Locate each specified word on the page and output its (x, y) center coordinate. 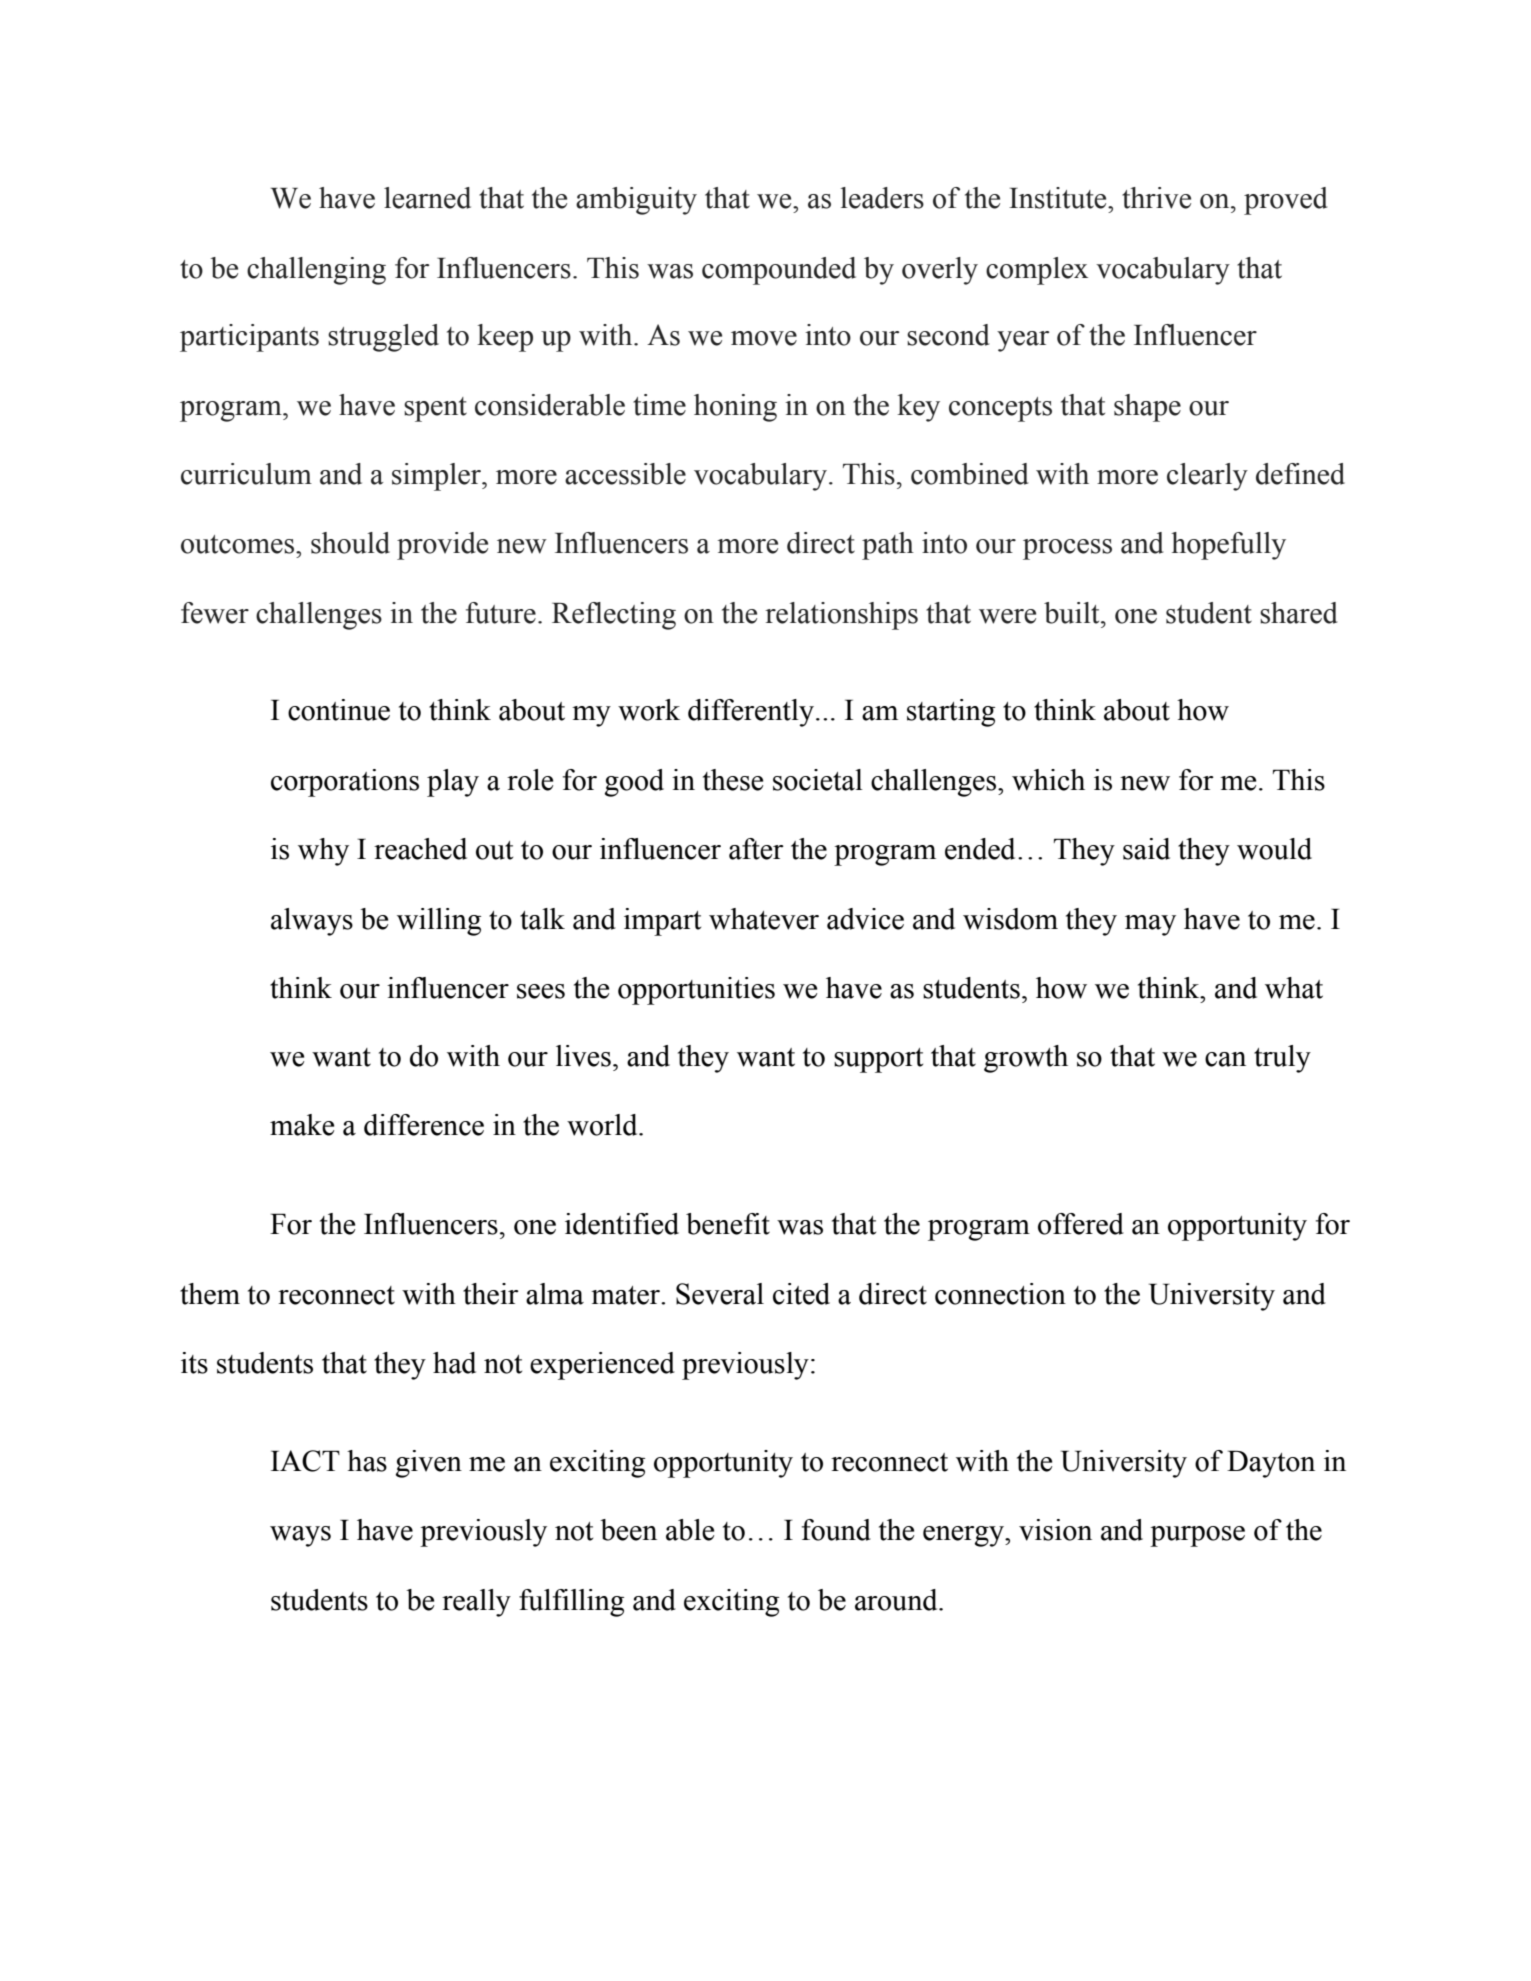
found (836, 1530)
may (1150, 925)
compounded (779, 271)
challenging (316, 271)
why (323, 852)
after (756, 849)
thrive (1156, 198)
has (367, 1461)
